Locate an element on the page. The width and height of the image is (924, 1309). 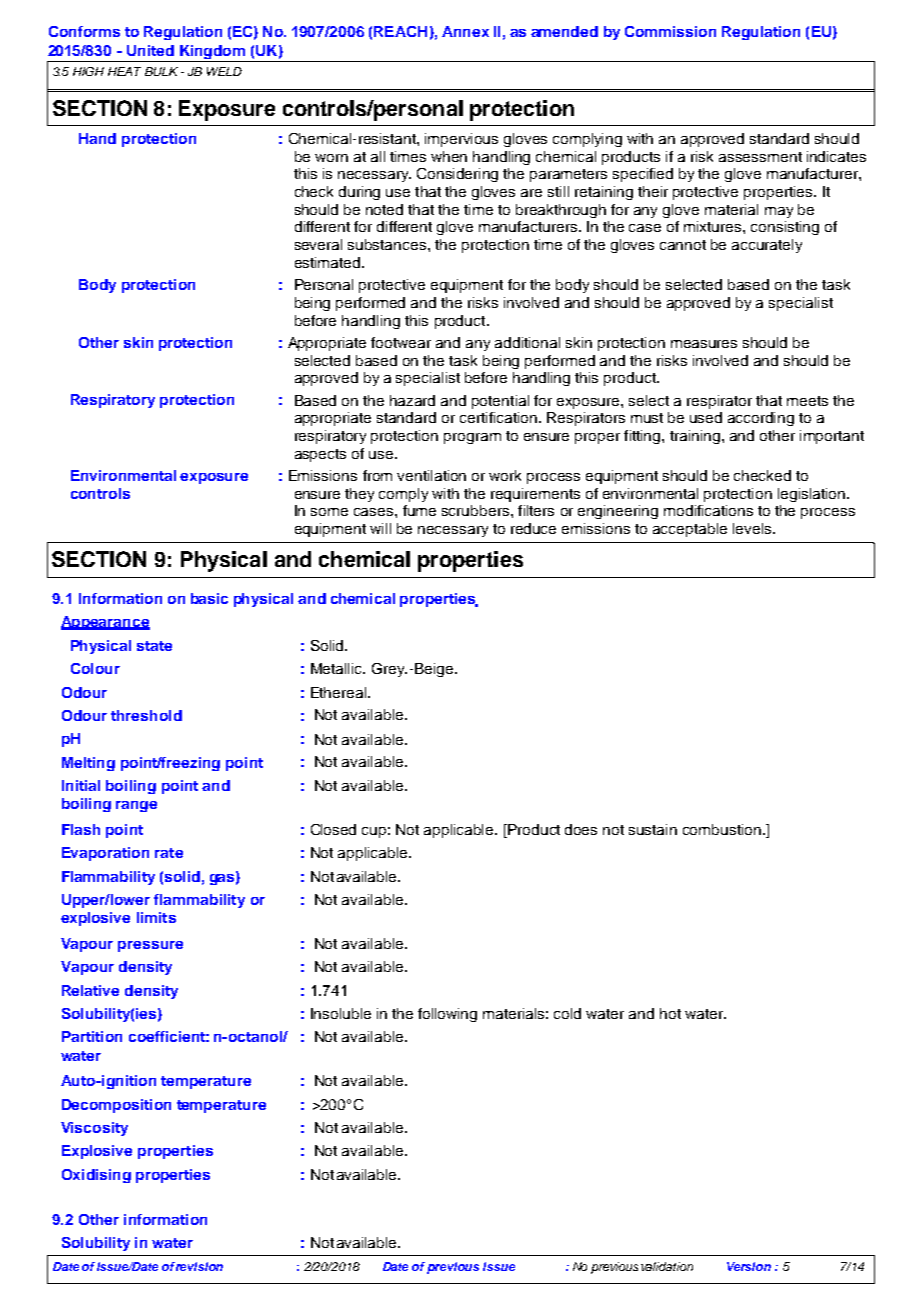
state is located at coordinates (154, 646).
